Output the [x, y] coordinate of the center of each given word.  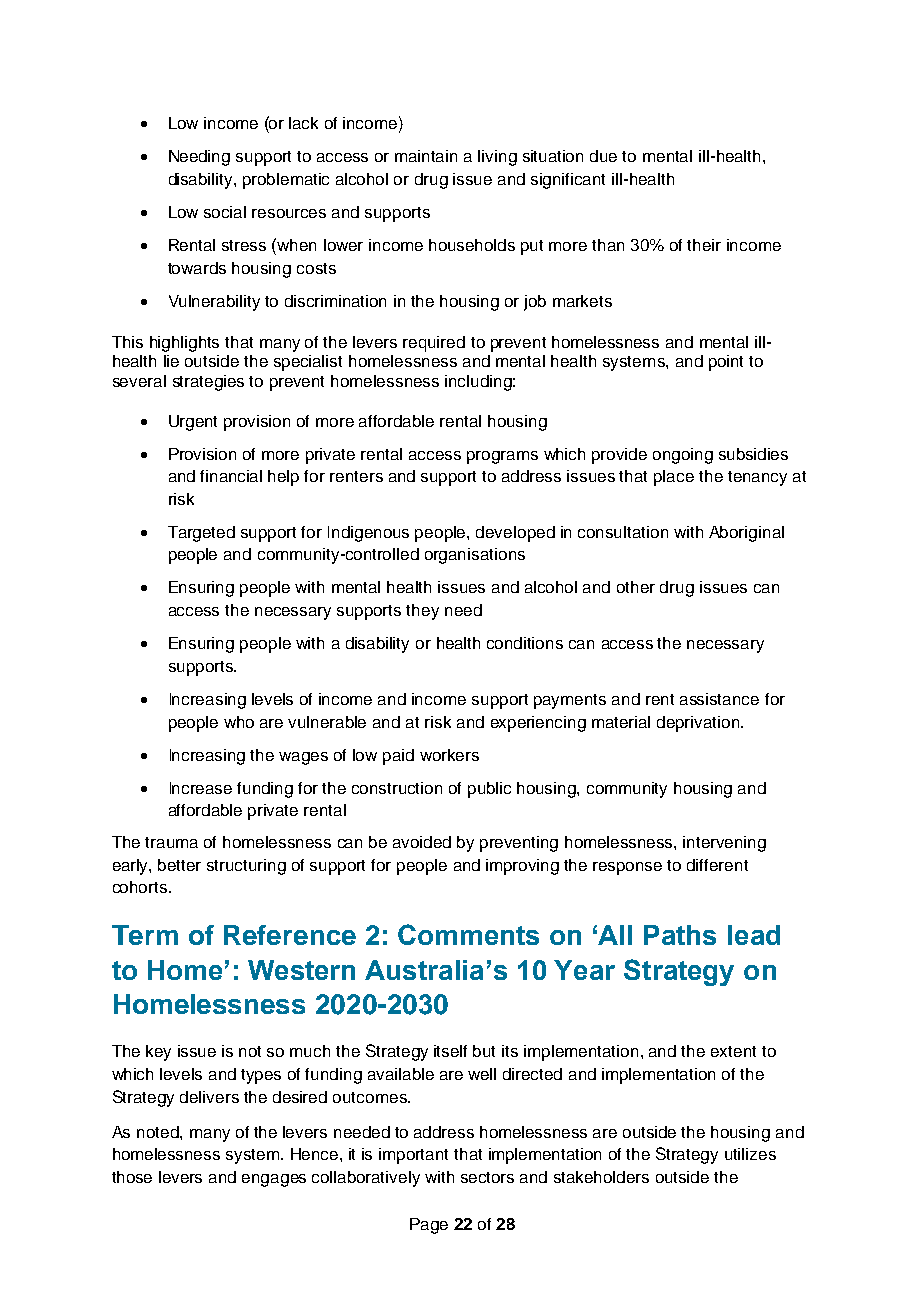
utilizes [750, 1154]
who [239, 722]
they [422, 612]
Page [429, 1226]
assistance [719, 699]
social [225, 212]
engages [274, 1180]
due [603, 156]
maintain [426, 156]
